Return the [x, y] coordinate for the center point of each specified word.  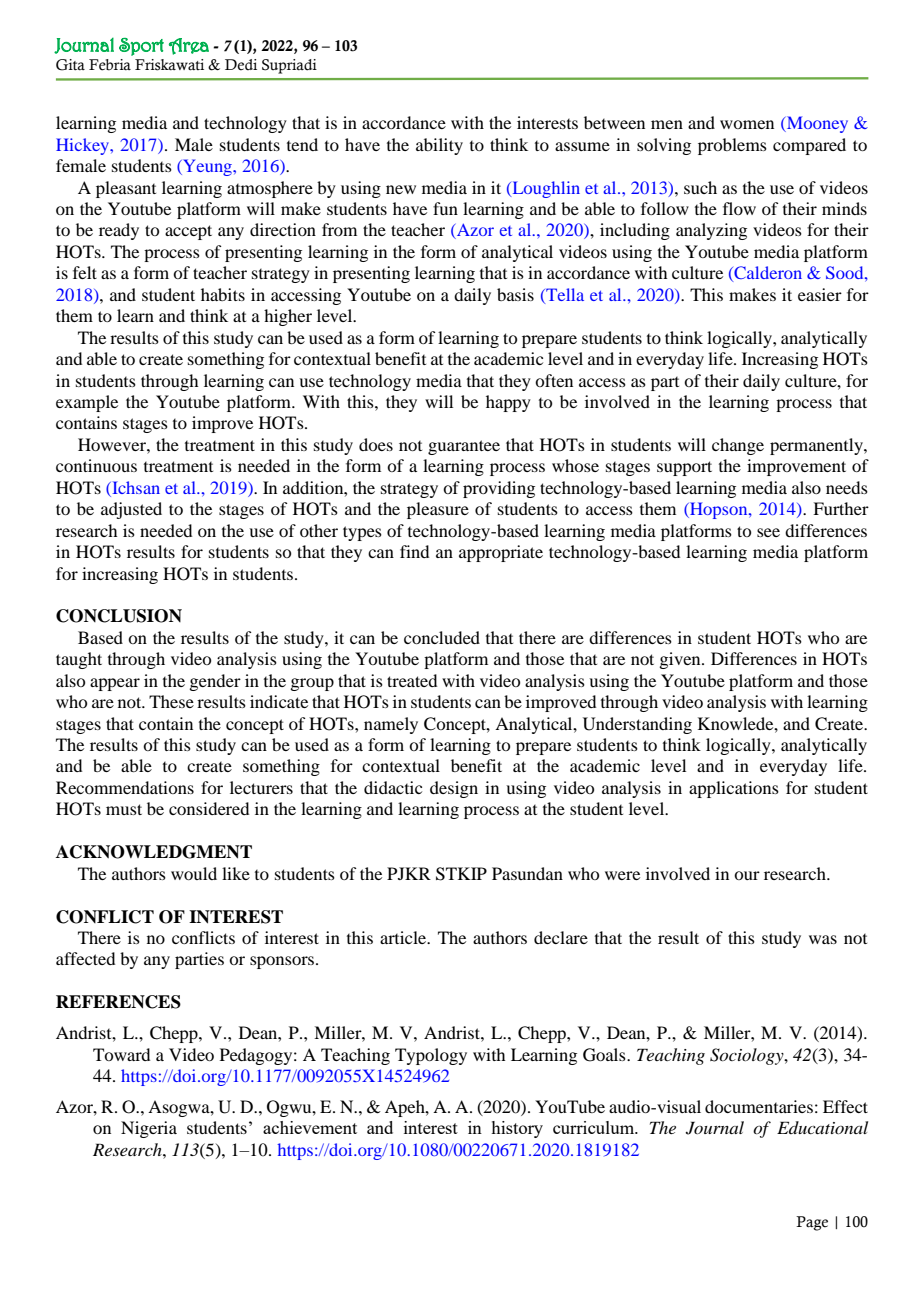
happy [508, 403]
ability [439, 146]
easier [820, 294]
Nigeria [149, 1129]
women [747, 124]
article [404, 937]
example [87, 403]
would [194, 873]
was [823, 939]
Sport [141, 47]
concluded [442, 637]
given [681, 660]
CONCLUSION [119, 616]
